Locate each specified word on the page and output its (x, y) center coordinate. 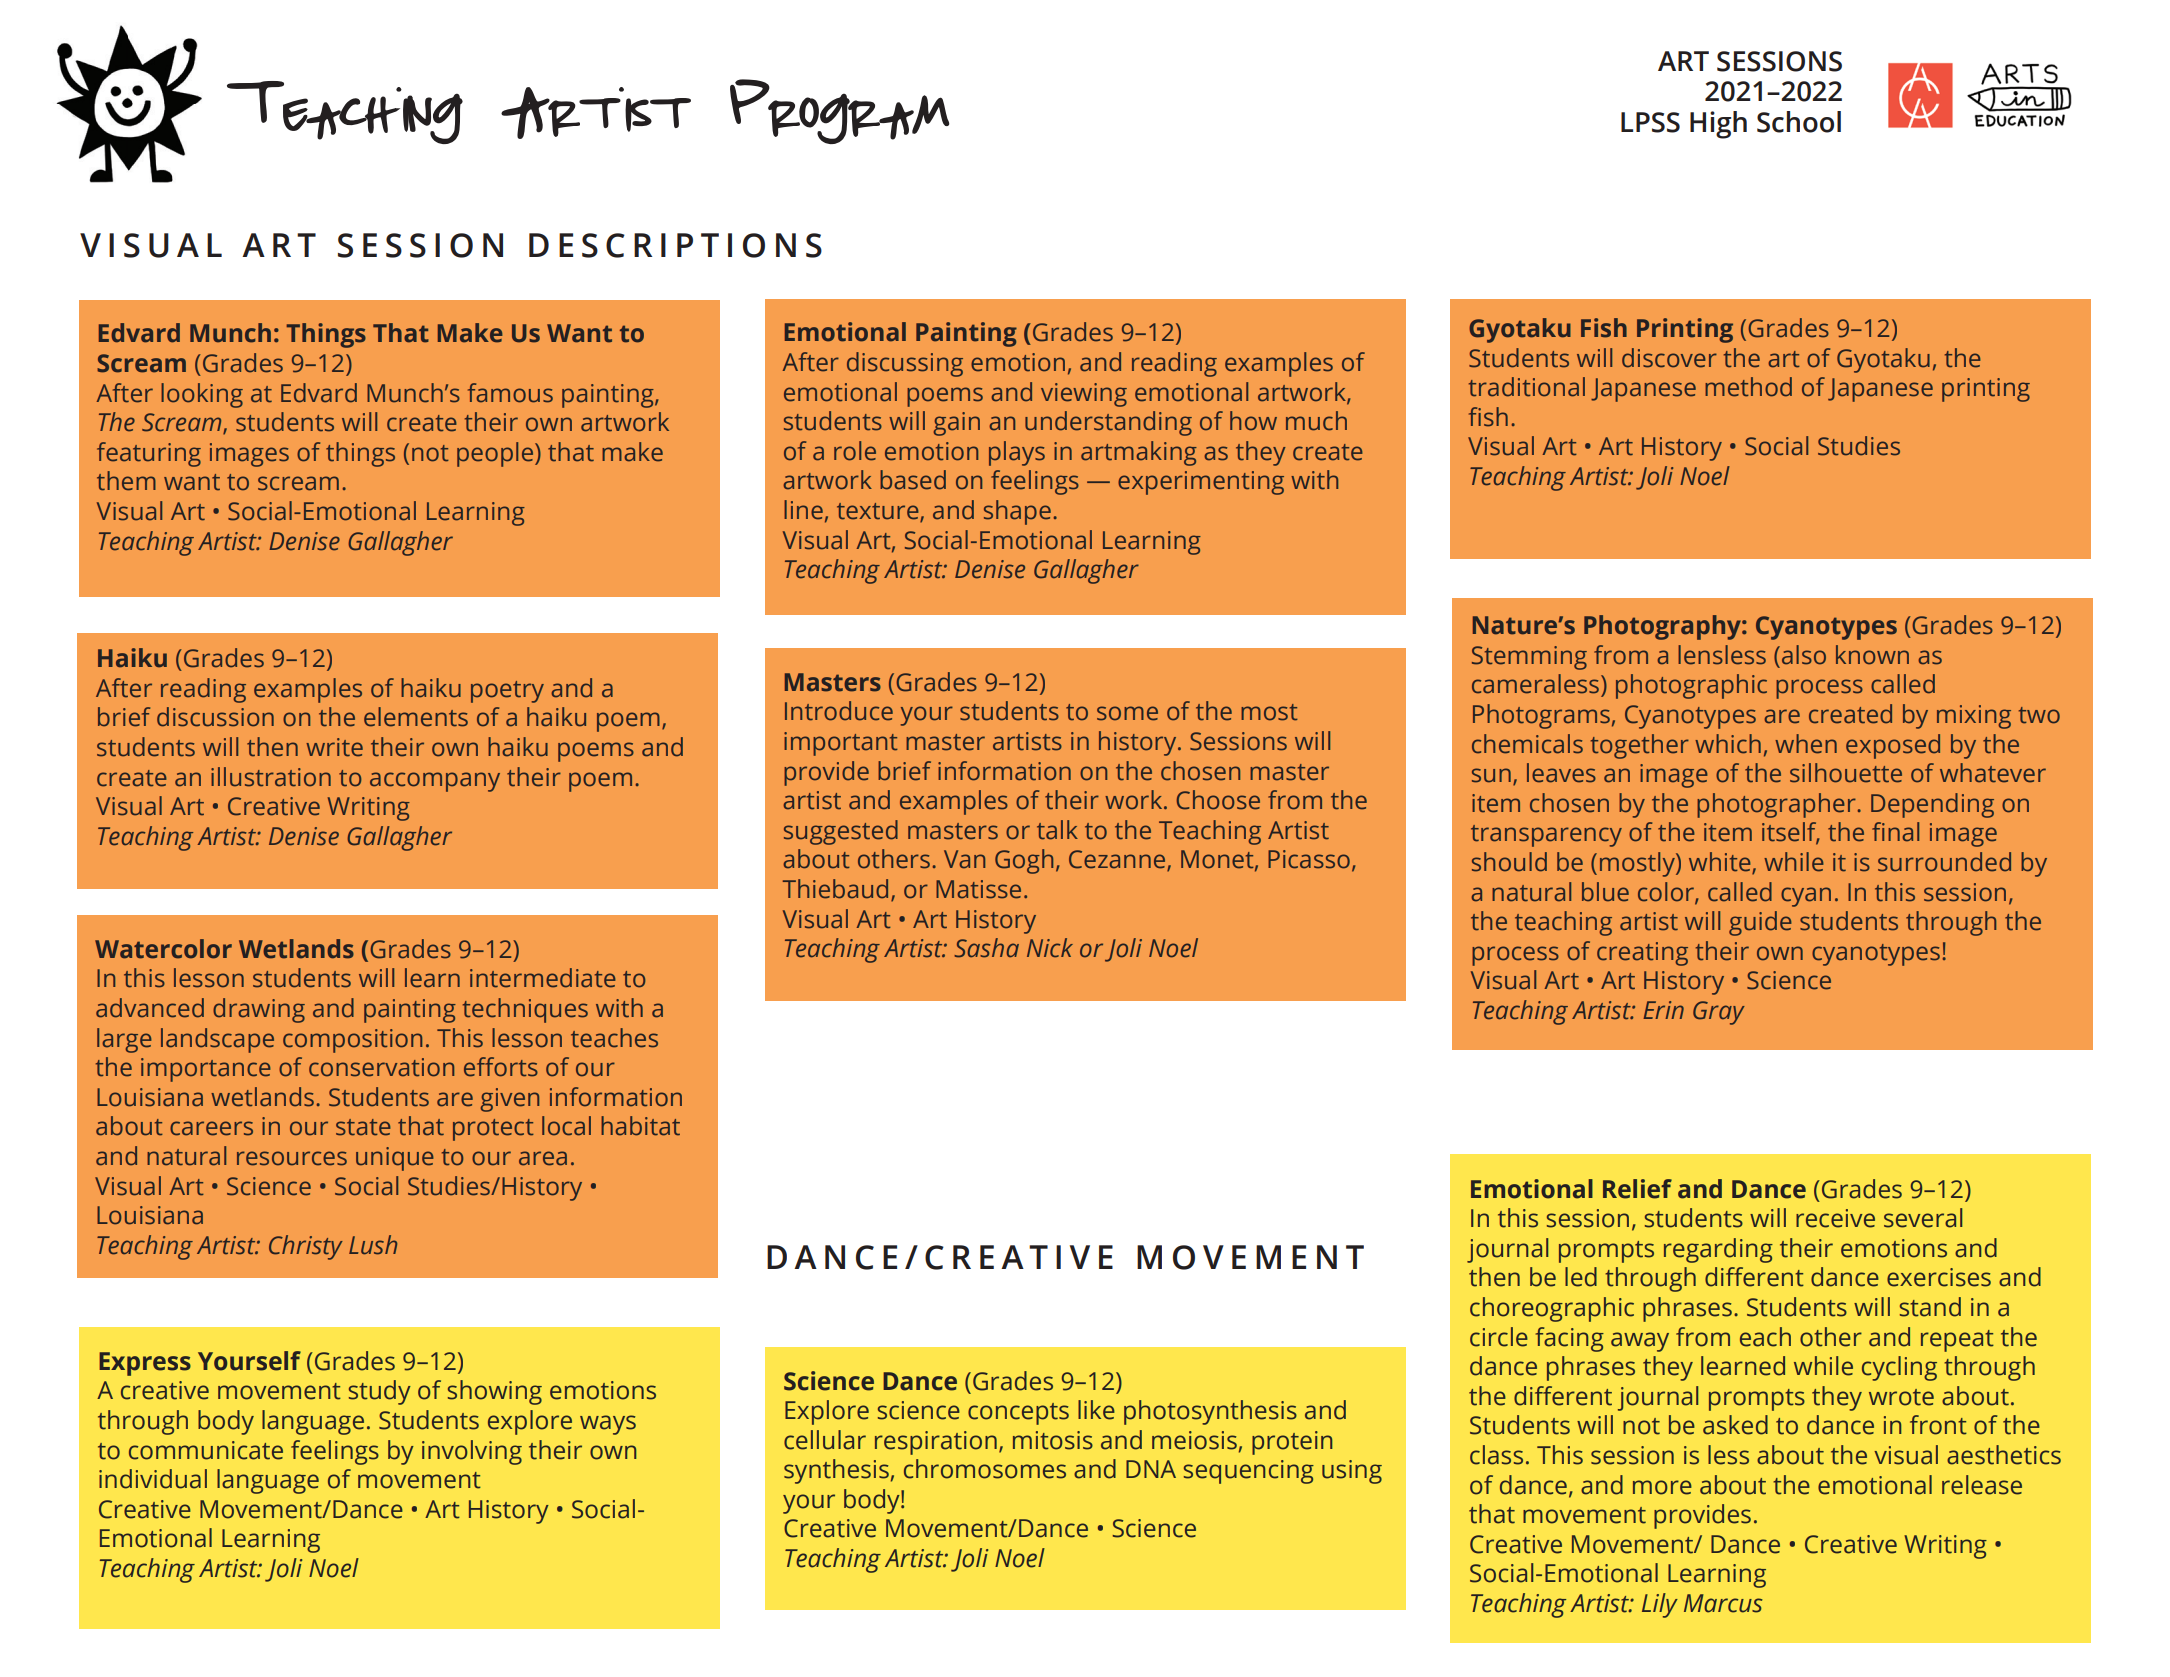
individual (153, 1479)
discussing (905, 364)
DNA (1151, 1469)
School (1799, 122)
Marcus (1723, 1603)
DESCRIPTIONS (675, 245)
